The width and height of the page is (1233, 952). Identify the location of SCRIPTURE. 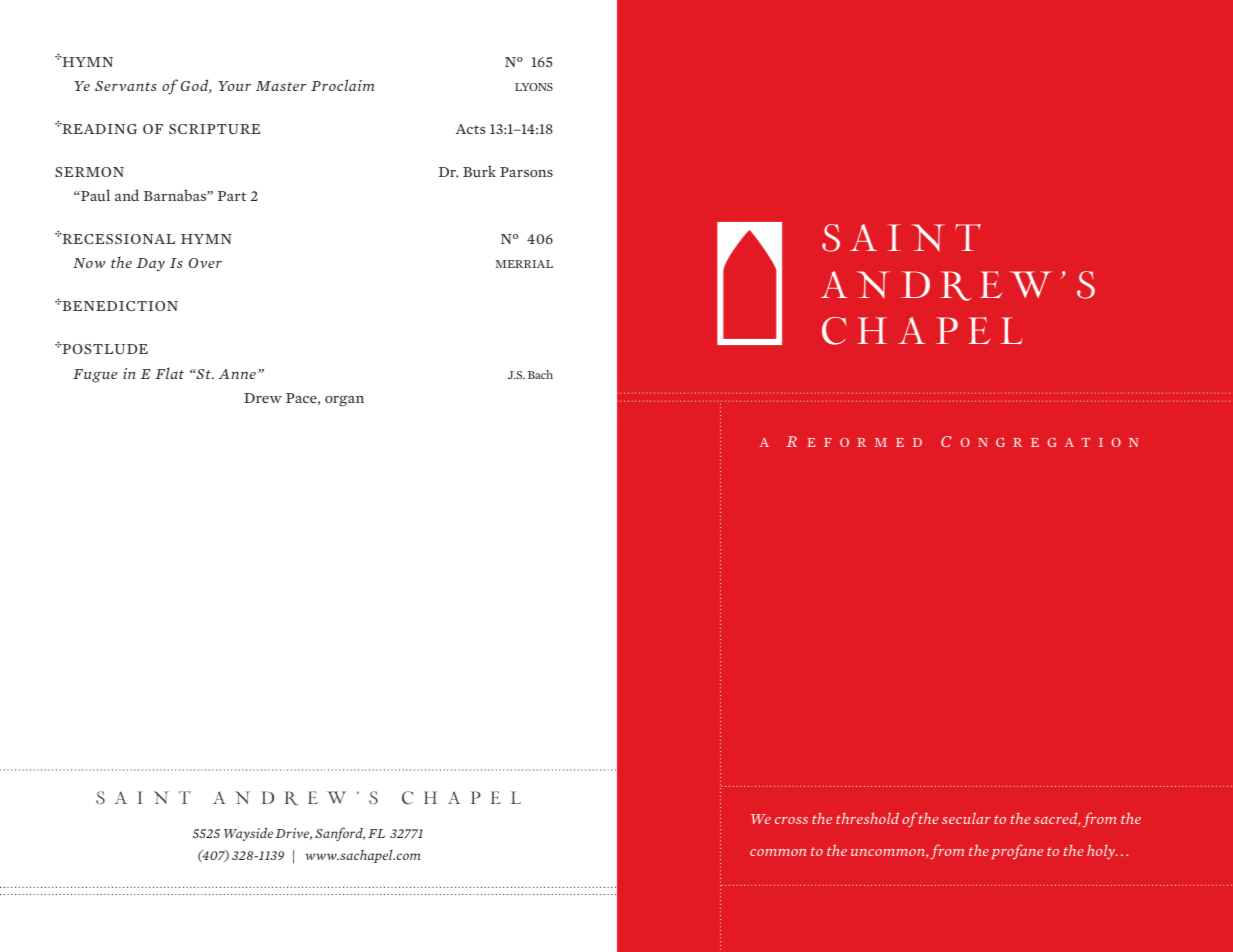
(214, 129).
